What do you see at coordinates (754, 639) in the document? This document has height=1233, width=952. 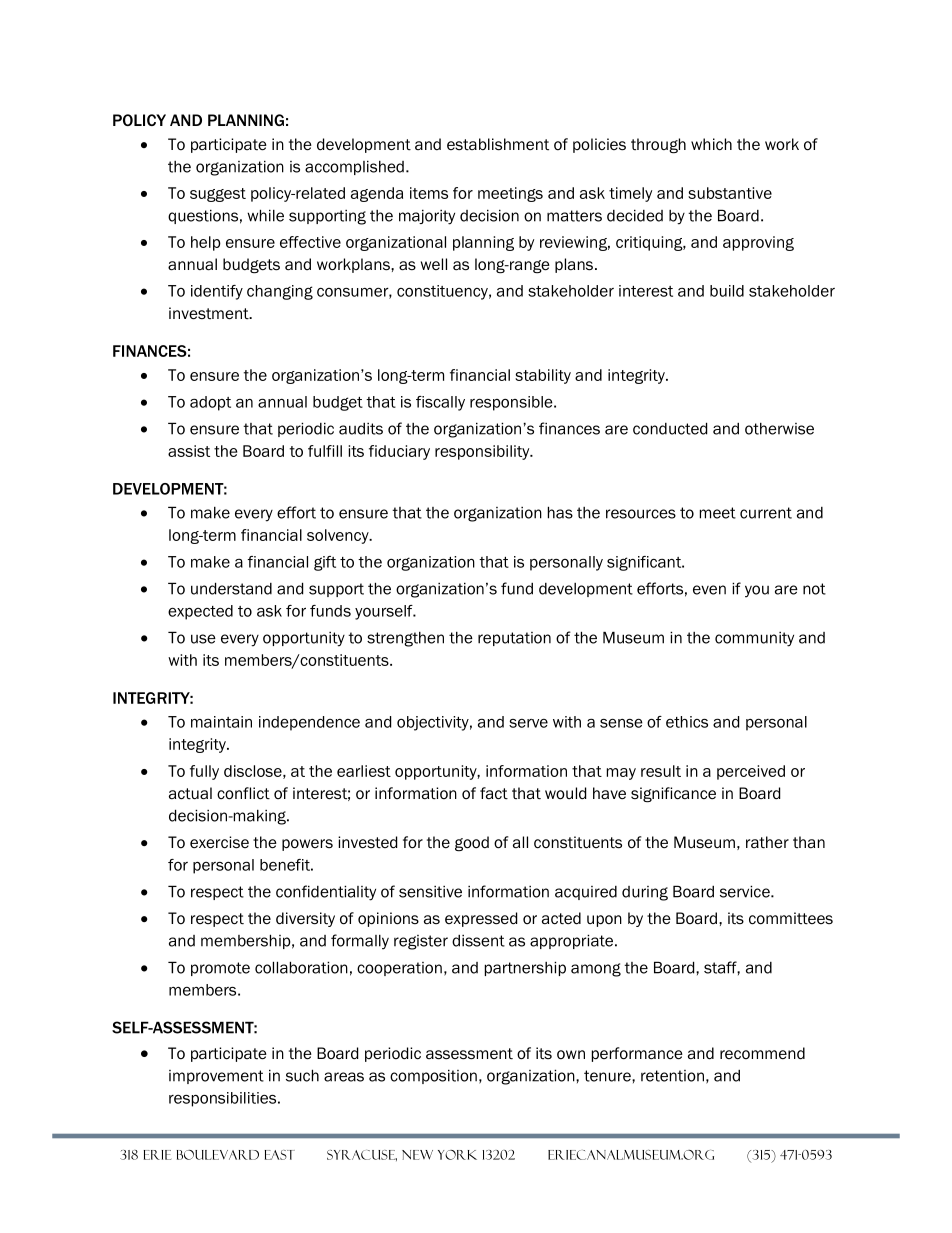 I see `community` at bounding box center [754, 639].
